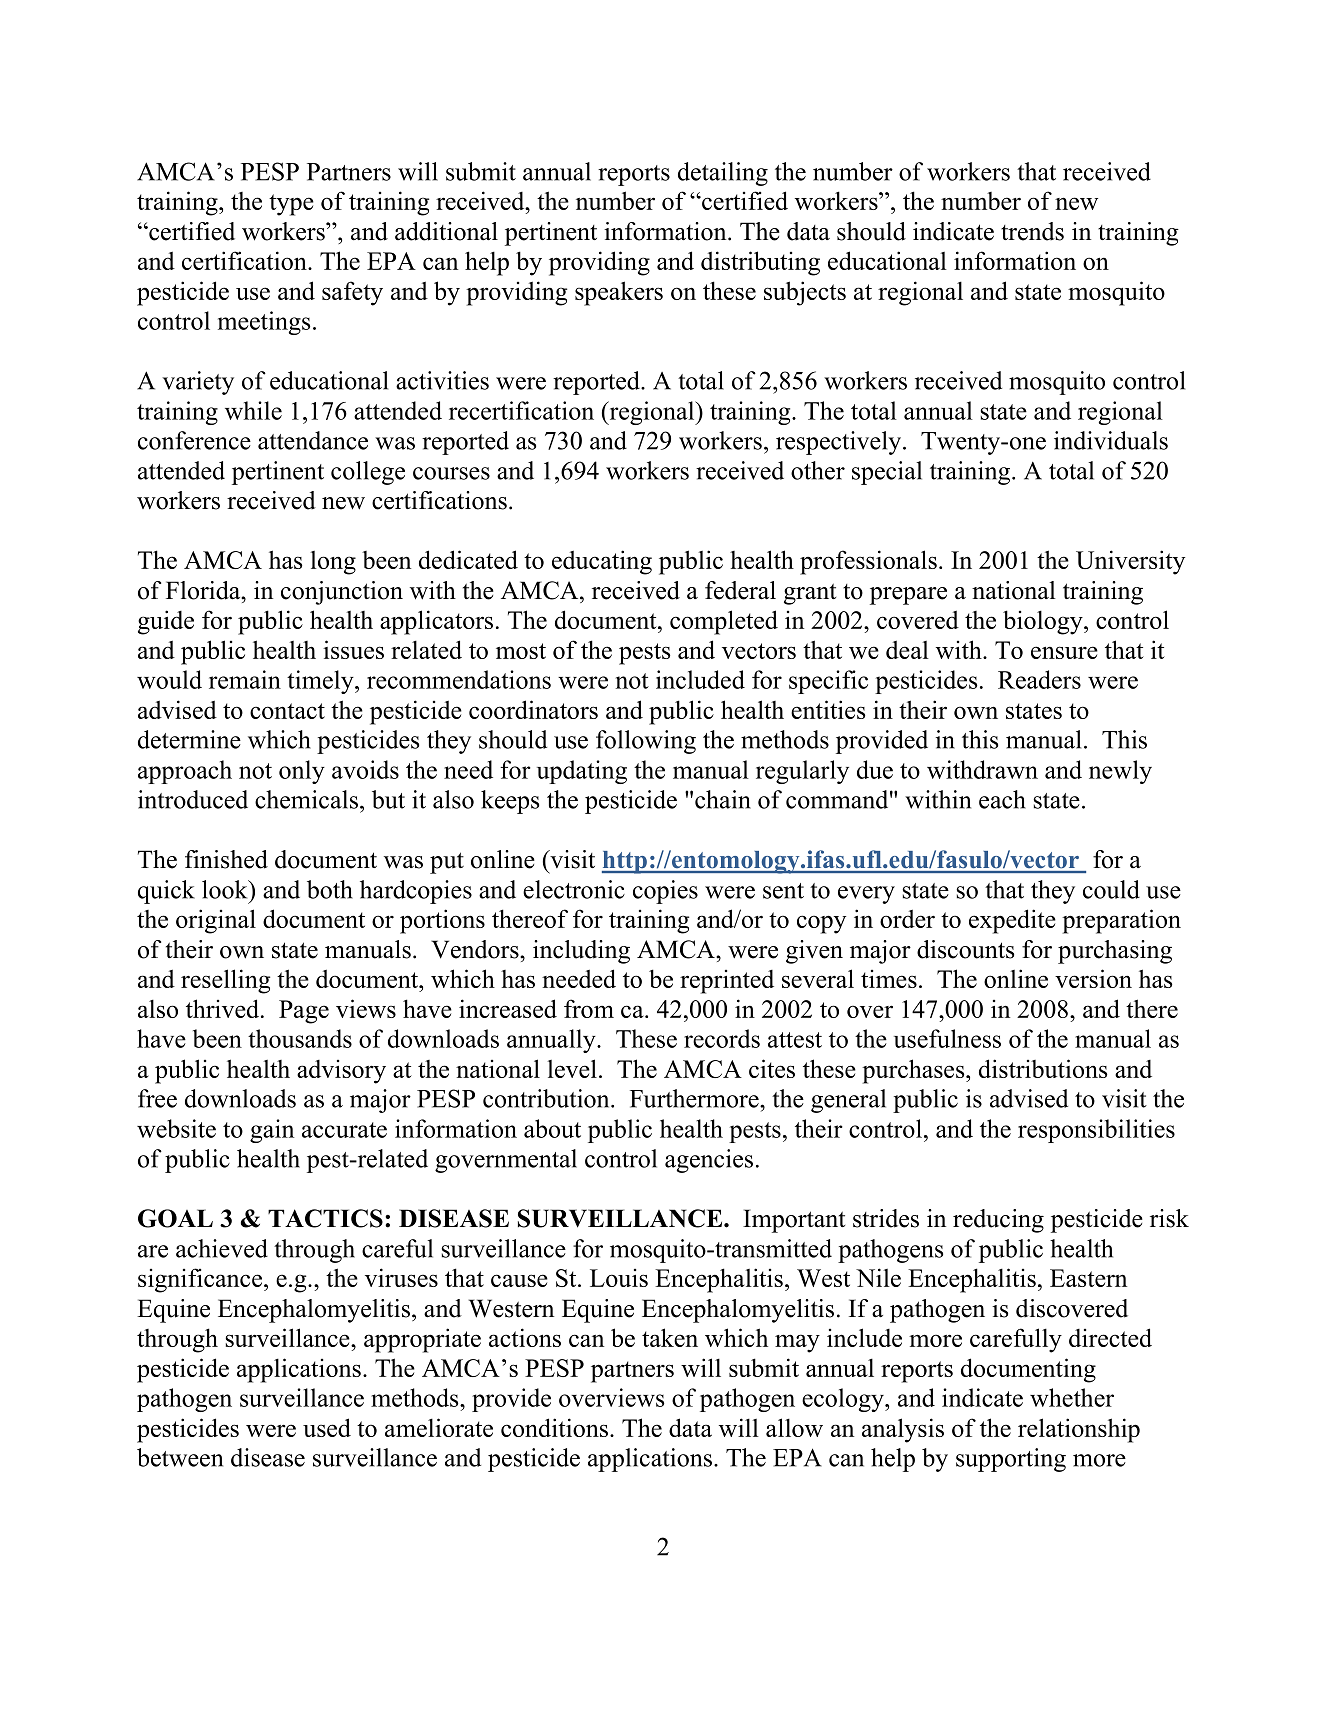 Image resolution: width=1327 pixels, height=1717 pixels. What do you see at coordinates (1032, 231) in the screenshot?
I see `trends` at bounding box center [1032, 231].
